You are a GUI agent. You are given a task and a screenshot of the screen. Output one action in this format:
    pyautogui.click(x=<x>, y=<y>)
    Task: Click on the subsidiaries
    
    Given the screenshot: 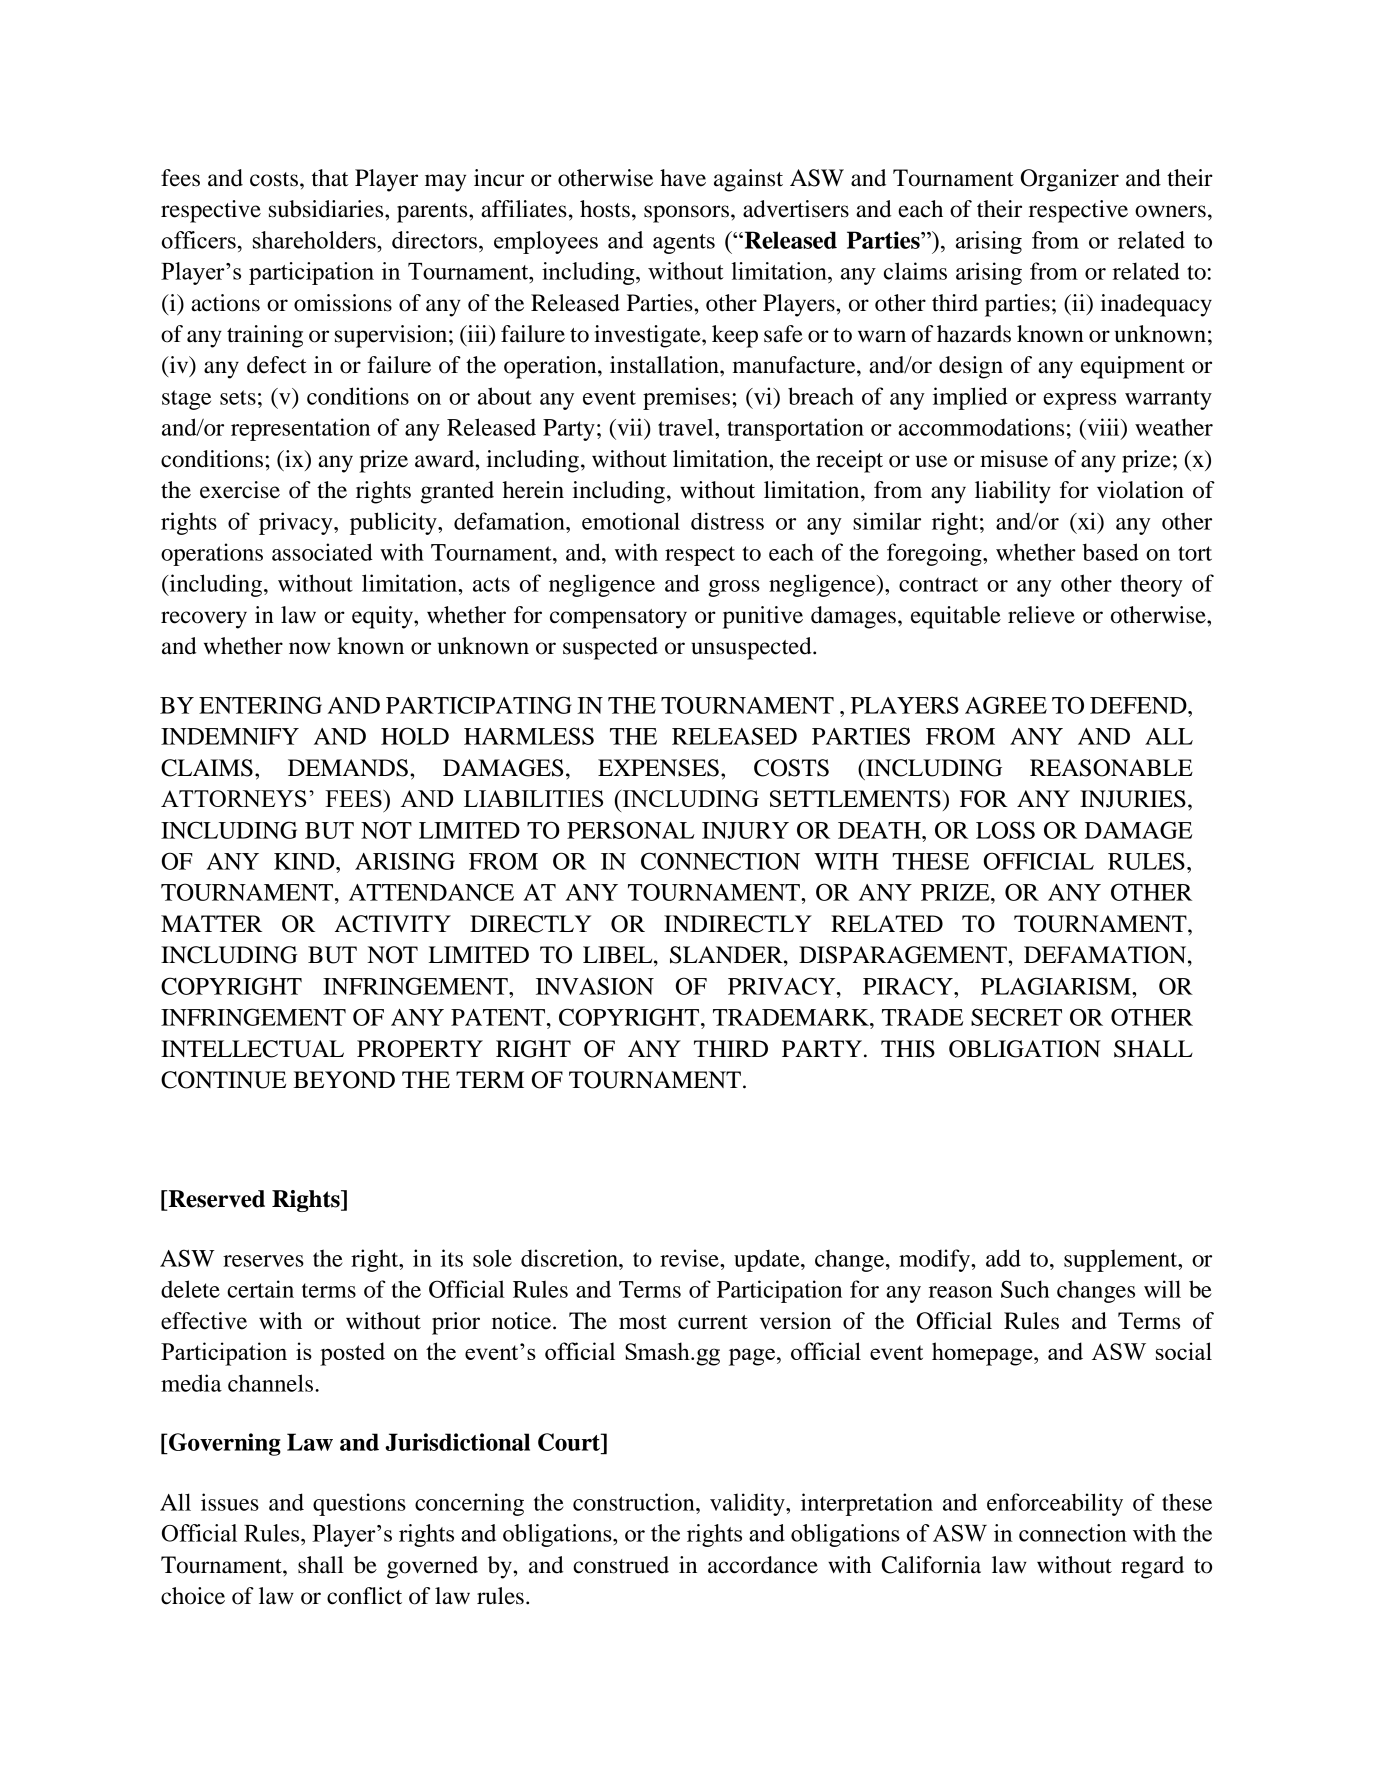 What is the action you would take?
    pyautogui.click(x=327, y=209)
